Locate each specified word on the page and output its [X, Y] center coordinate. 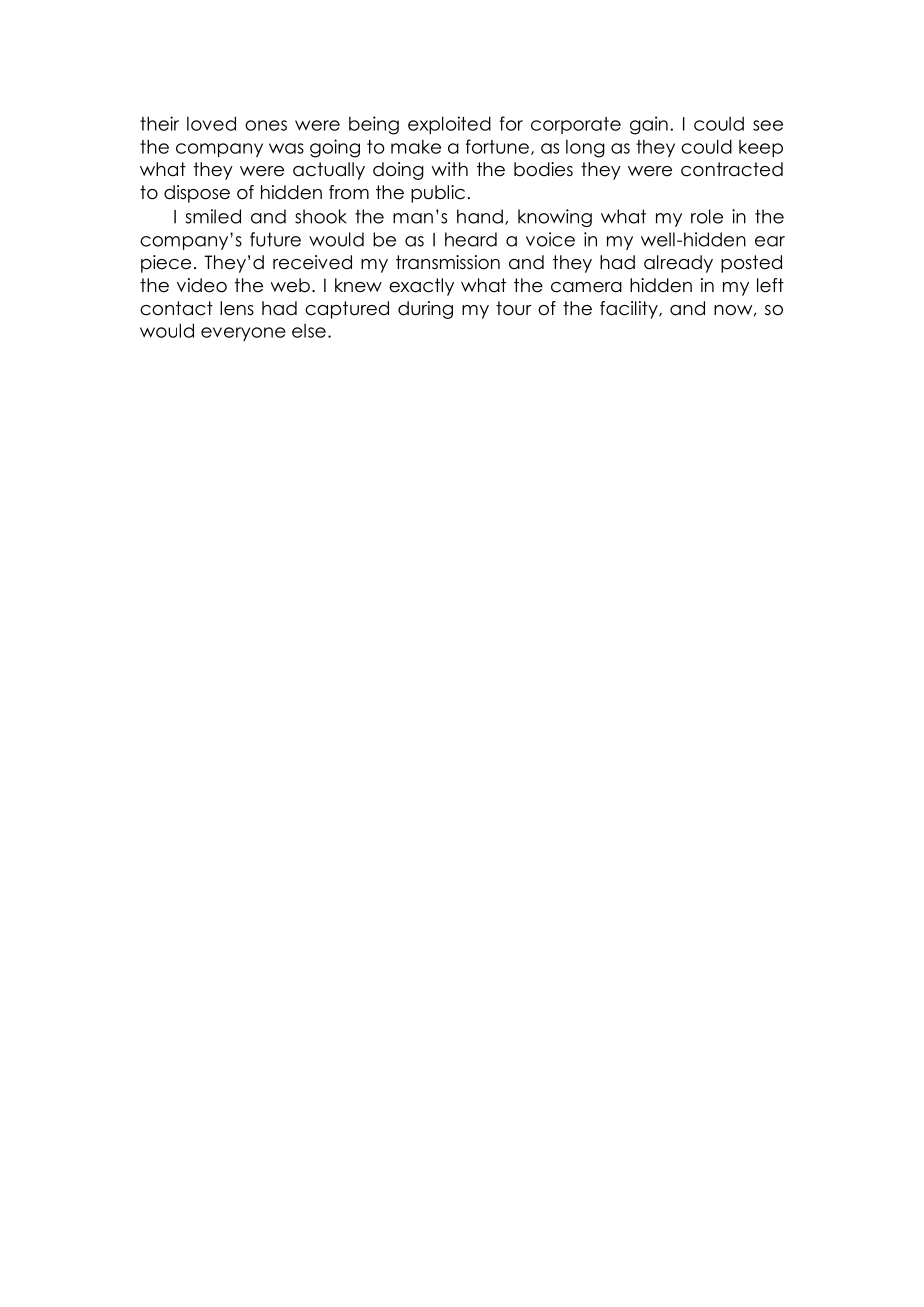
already [678, 264]
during [425, 310]
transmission [448, 262]
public [438, 194]
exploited [449, 125]
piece [166, 264]
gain [649, 125]
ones [266, 125]
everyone [243, 334]
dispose [197, 194]
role [707, 216]
